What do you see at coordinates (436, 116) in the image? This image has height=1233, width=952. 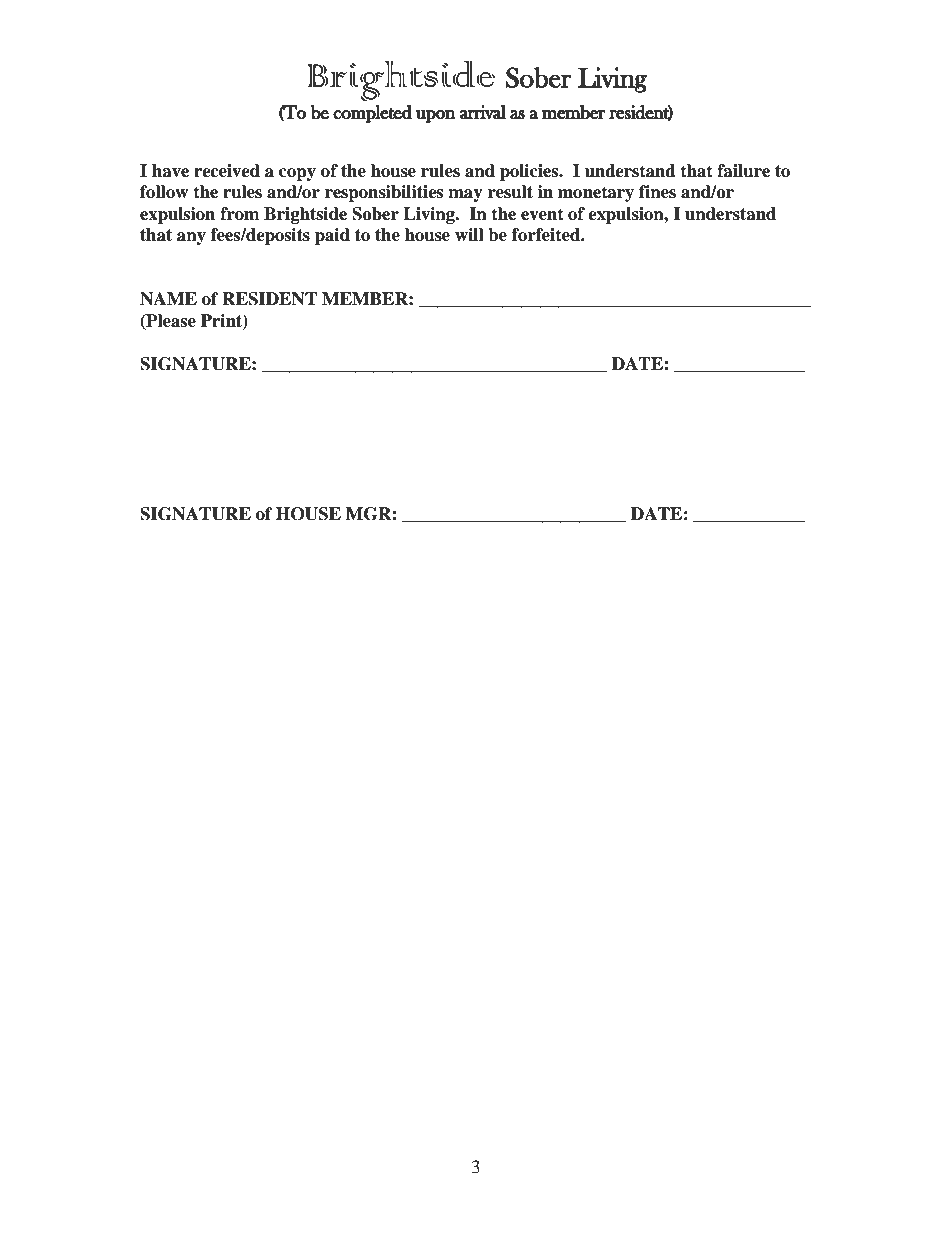 I see `upon` at bounding box center [436, 116].
